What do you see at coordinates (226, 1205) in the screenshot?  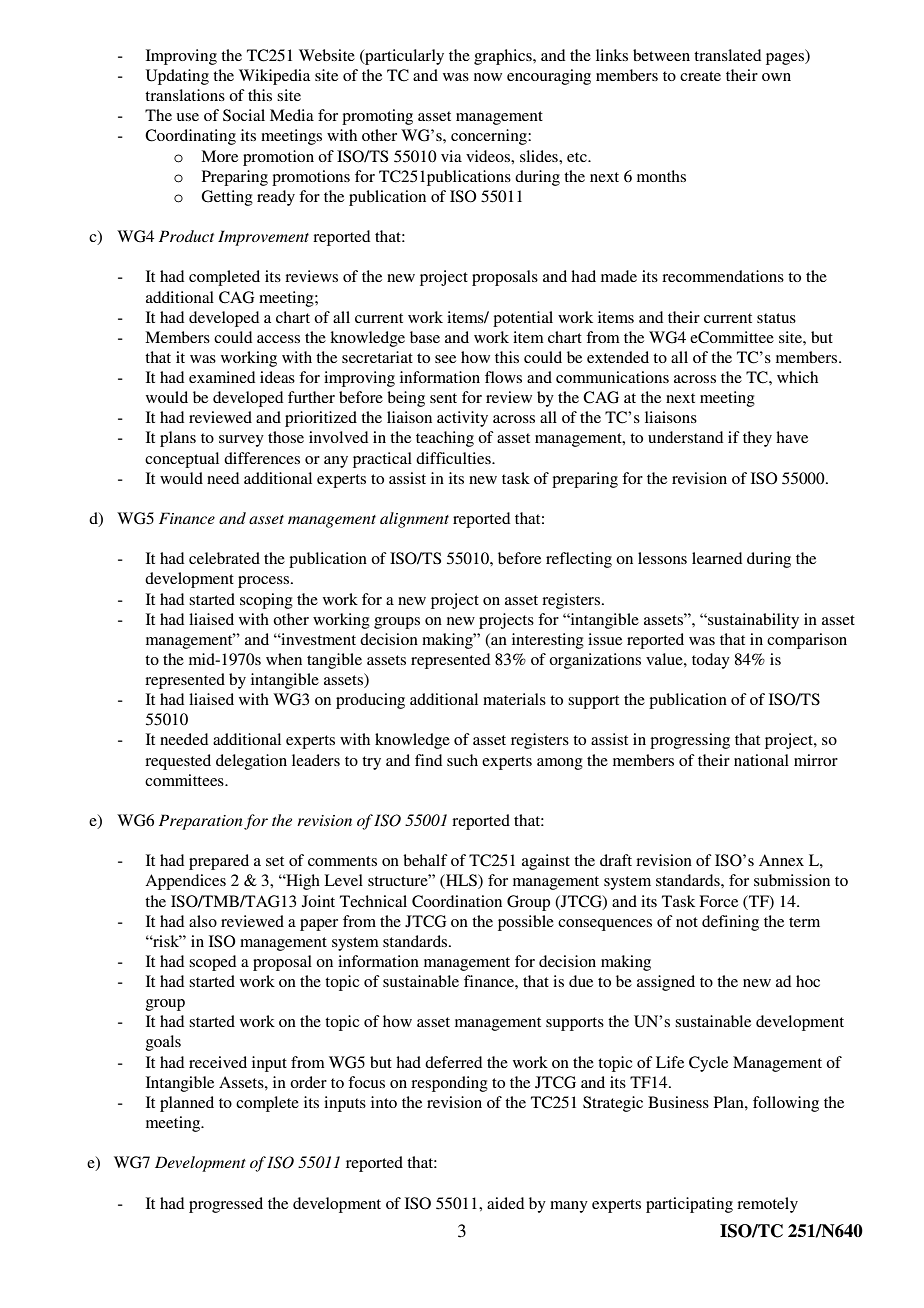 I see `progressed` at bounding box center [226, 1205].
